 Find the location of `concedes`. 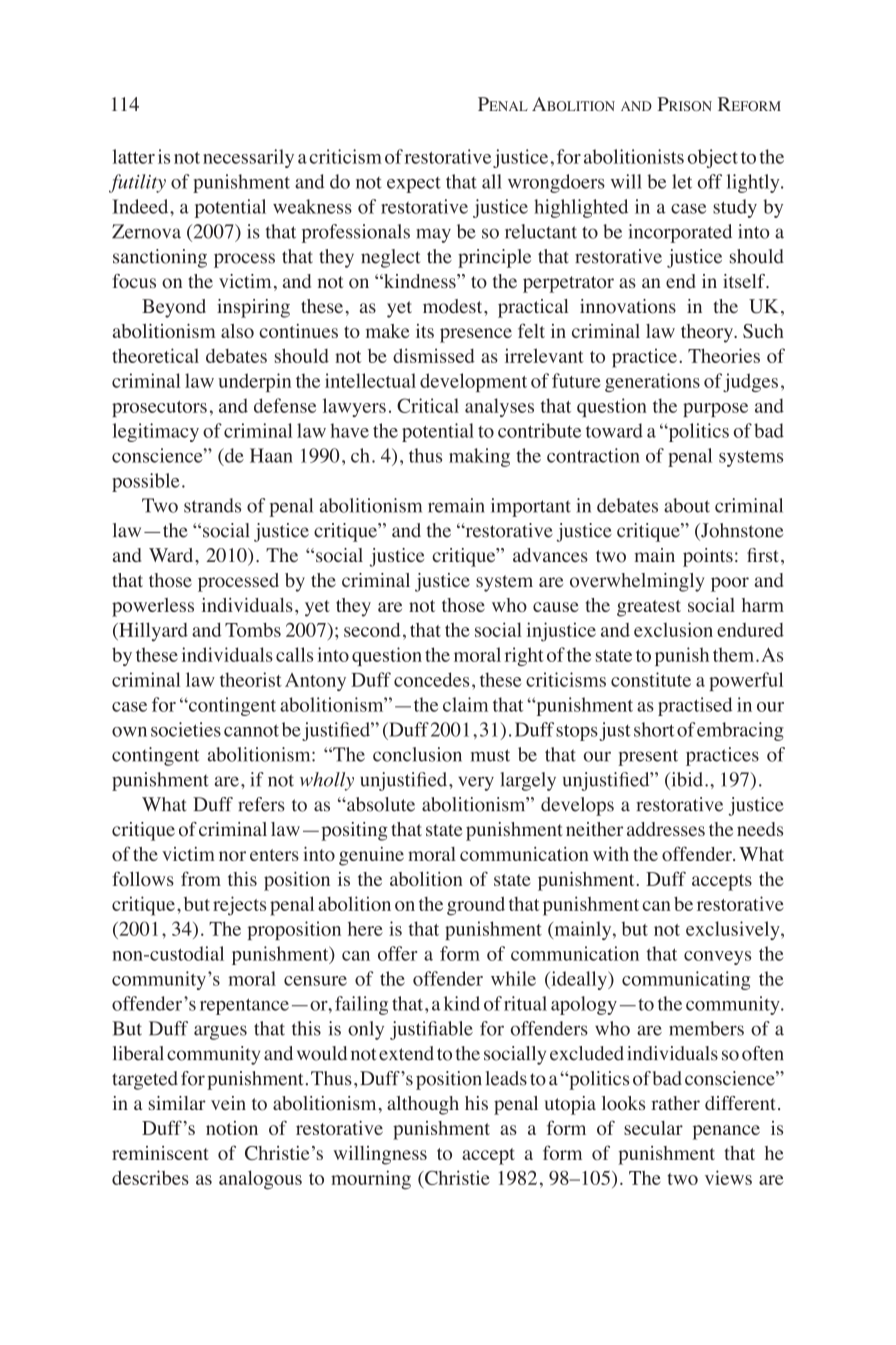

concedes is located at coordinates (431, 679).
